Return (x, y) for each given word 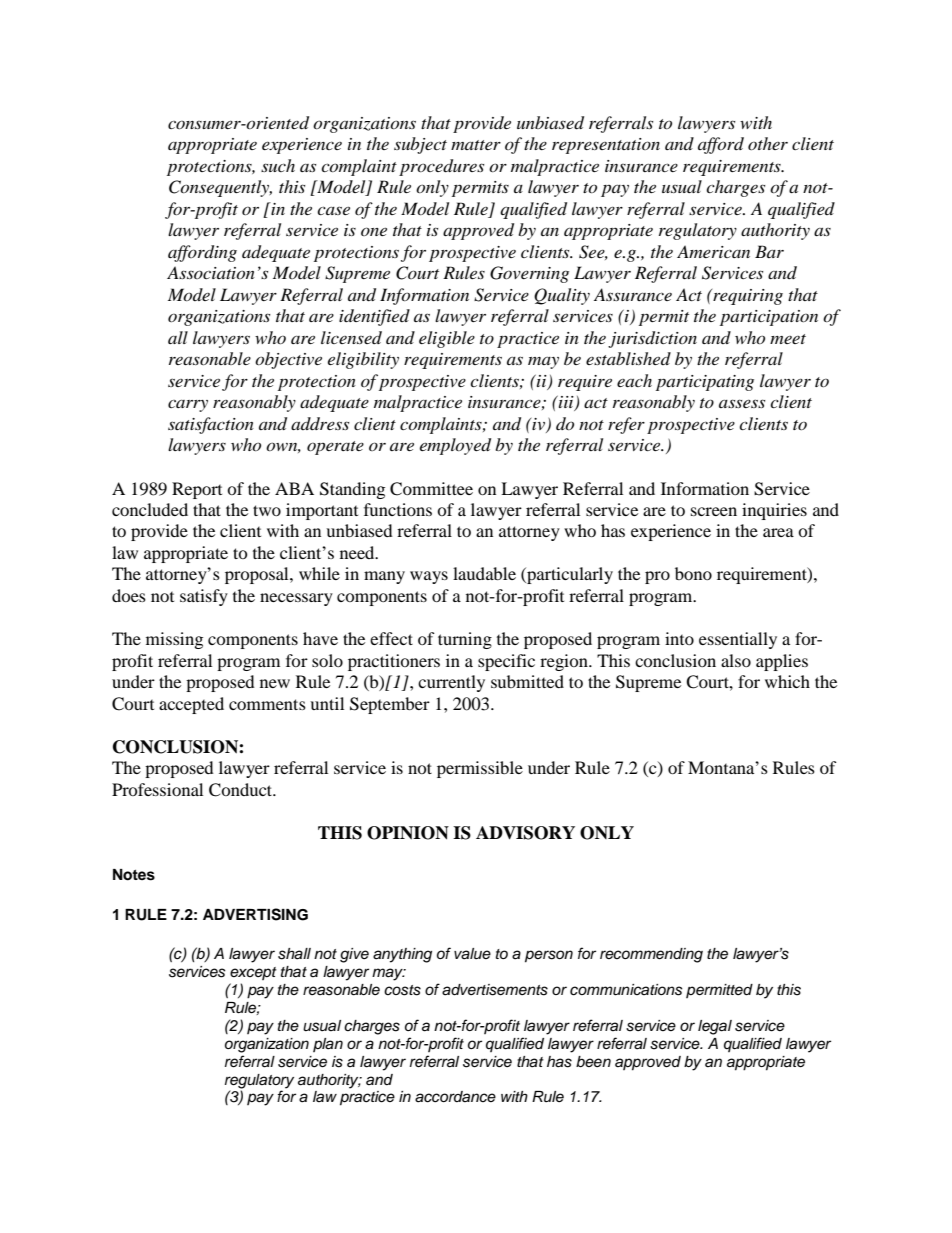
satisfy (204, 597)
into (679, 638)
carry (188, 406)
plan (328, 1045)
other (768, 143)
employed (455, 446)
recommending (651, 955)
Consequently (220, 188)
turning (465, 640)
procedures (441, 167)
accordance (455, 1097)
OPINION (408, 833)
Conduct (242, 790)
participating (705, 383)
